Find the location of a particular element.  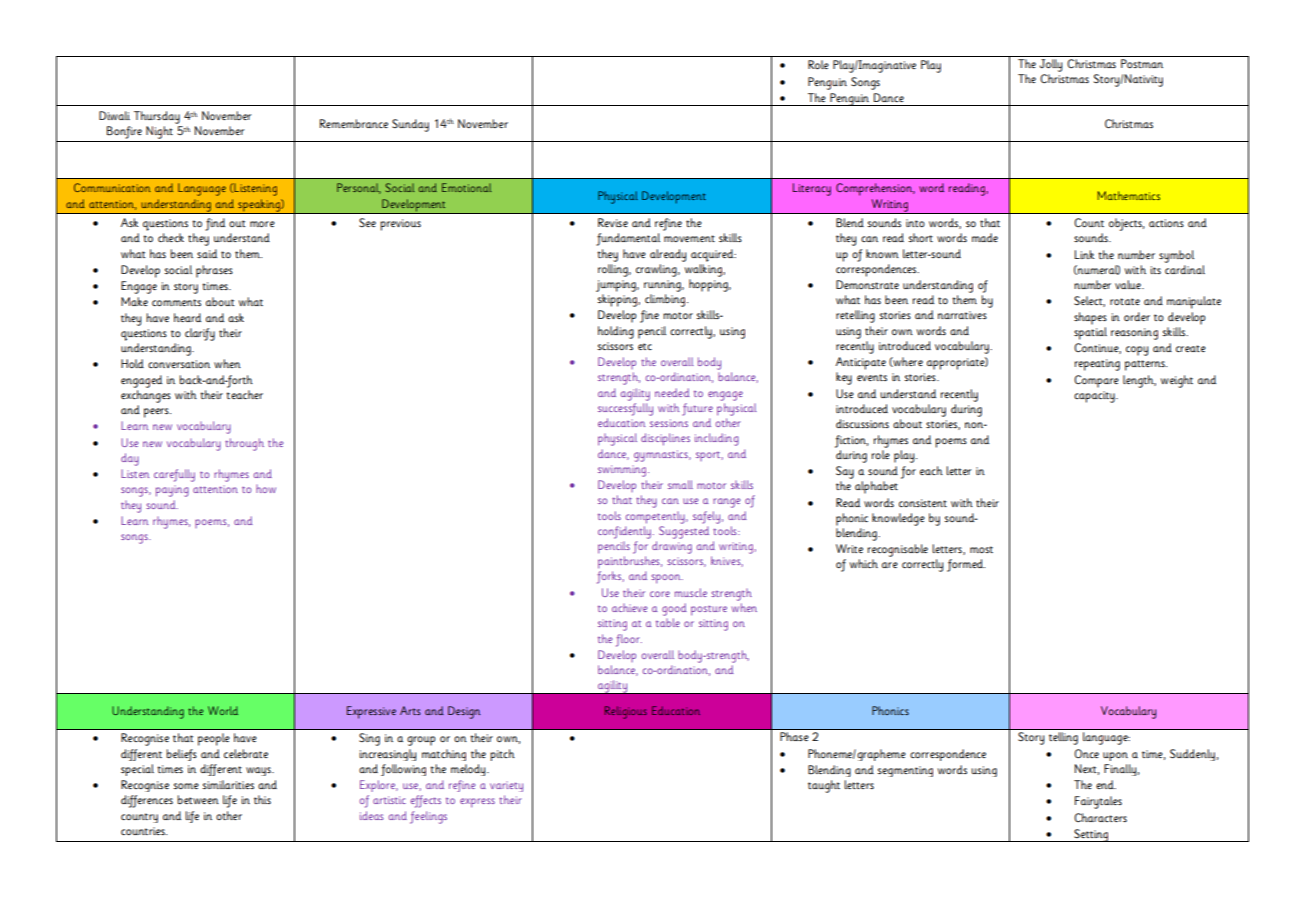

formed is located at coordinates (966, 565).
